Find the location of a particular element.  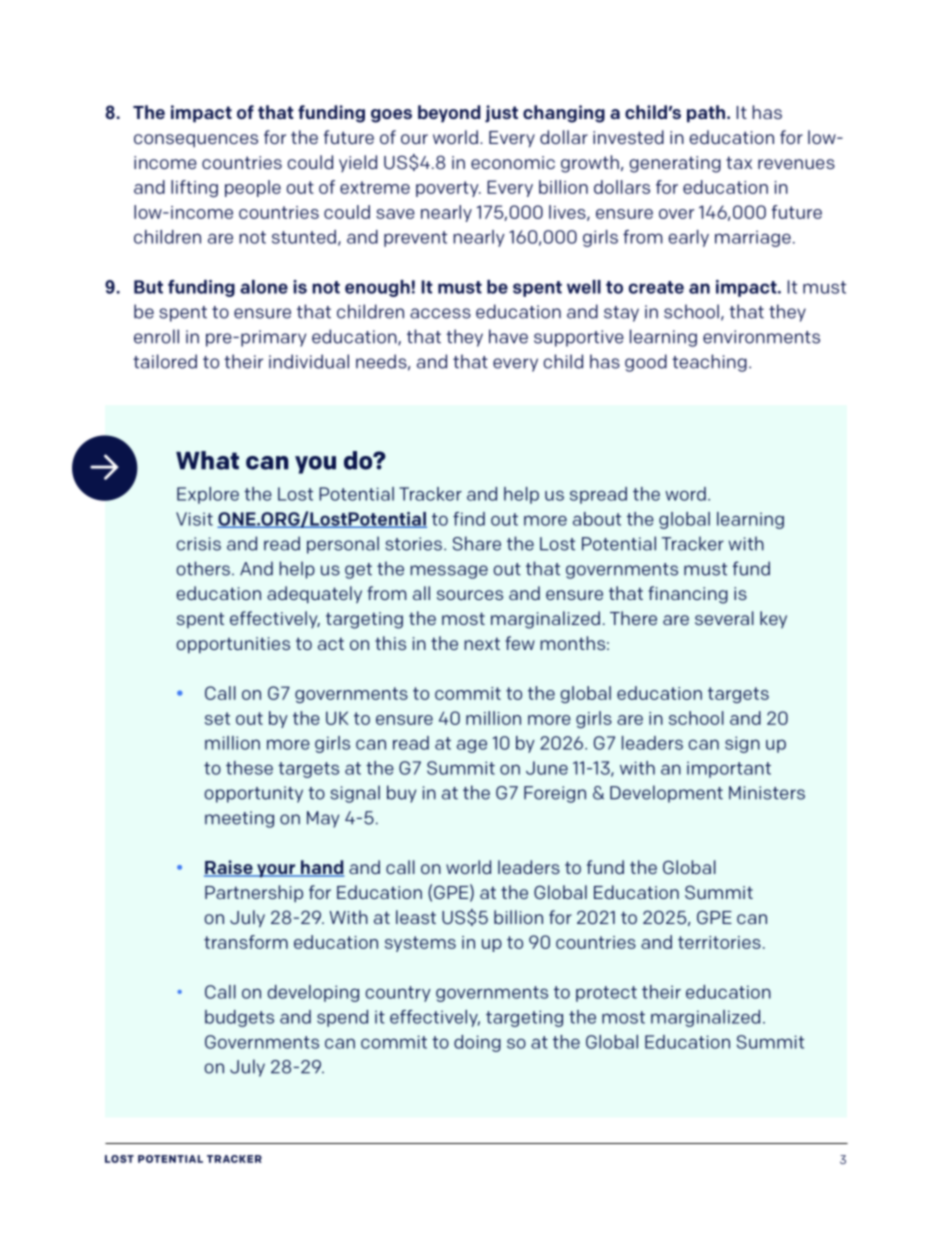

buy is located at coordinates (401, 794).
